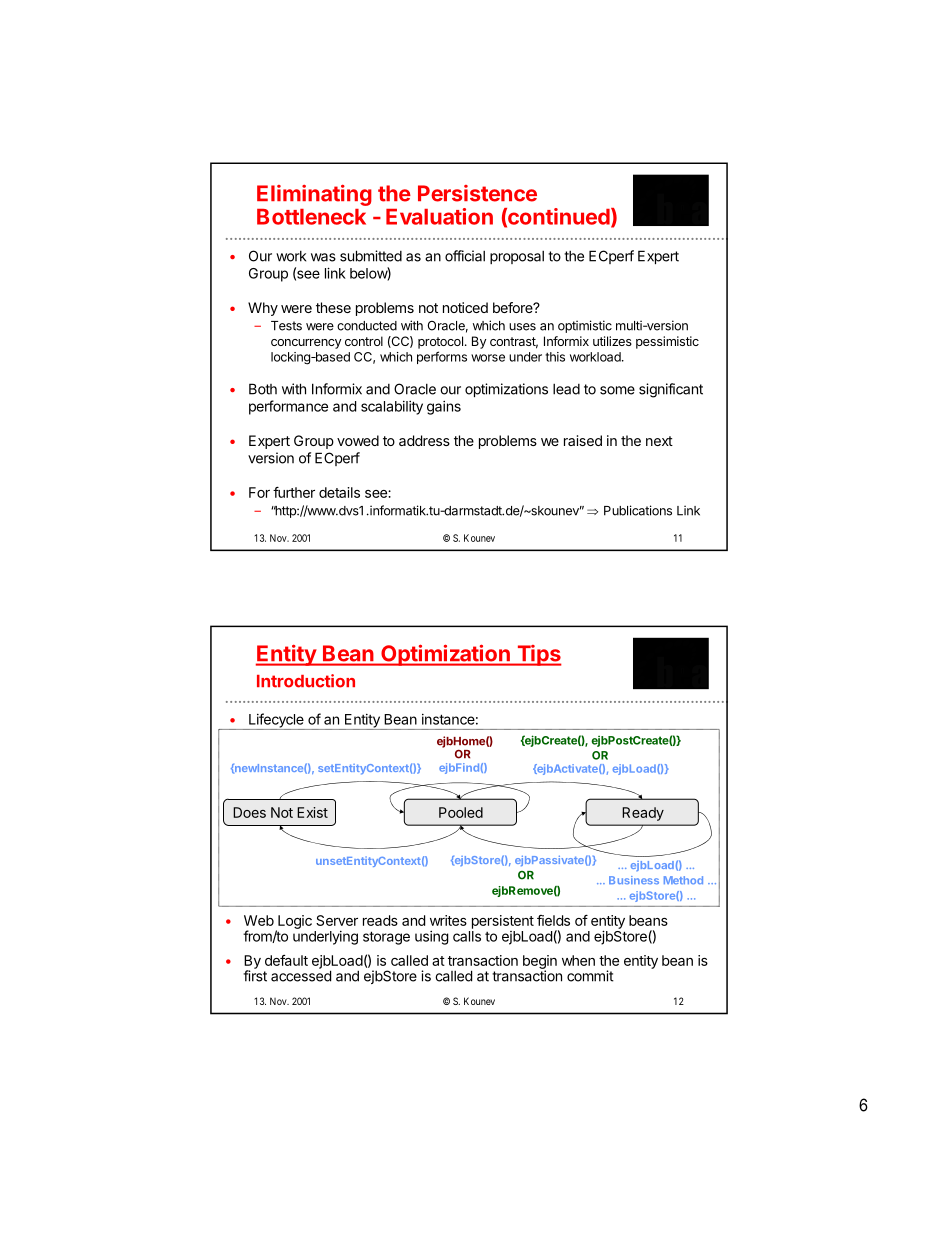  Describe the element at coordinates (286, 960) in the image. I see `default` at that location.
